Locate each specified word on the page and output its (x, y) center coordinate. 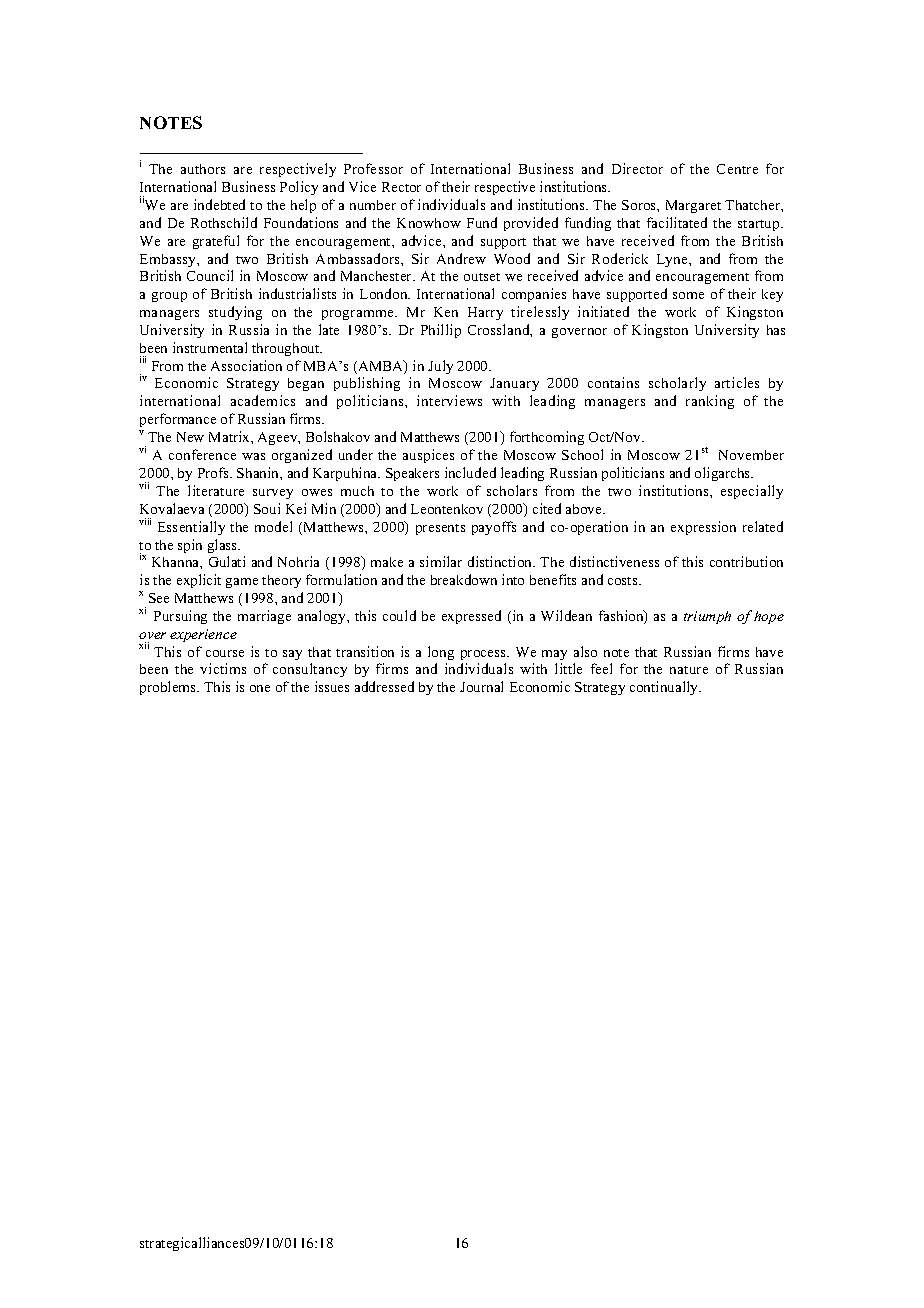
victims (223, 668)
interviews (449, 400)
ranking (710, 402)
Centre (737, 169)
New (190, 437)
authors (203, 169)
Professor (373, 168)
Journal (481, 686)
